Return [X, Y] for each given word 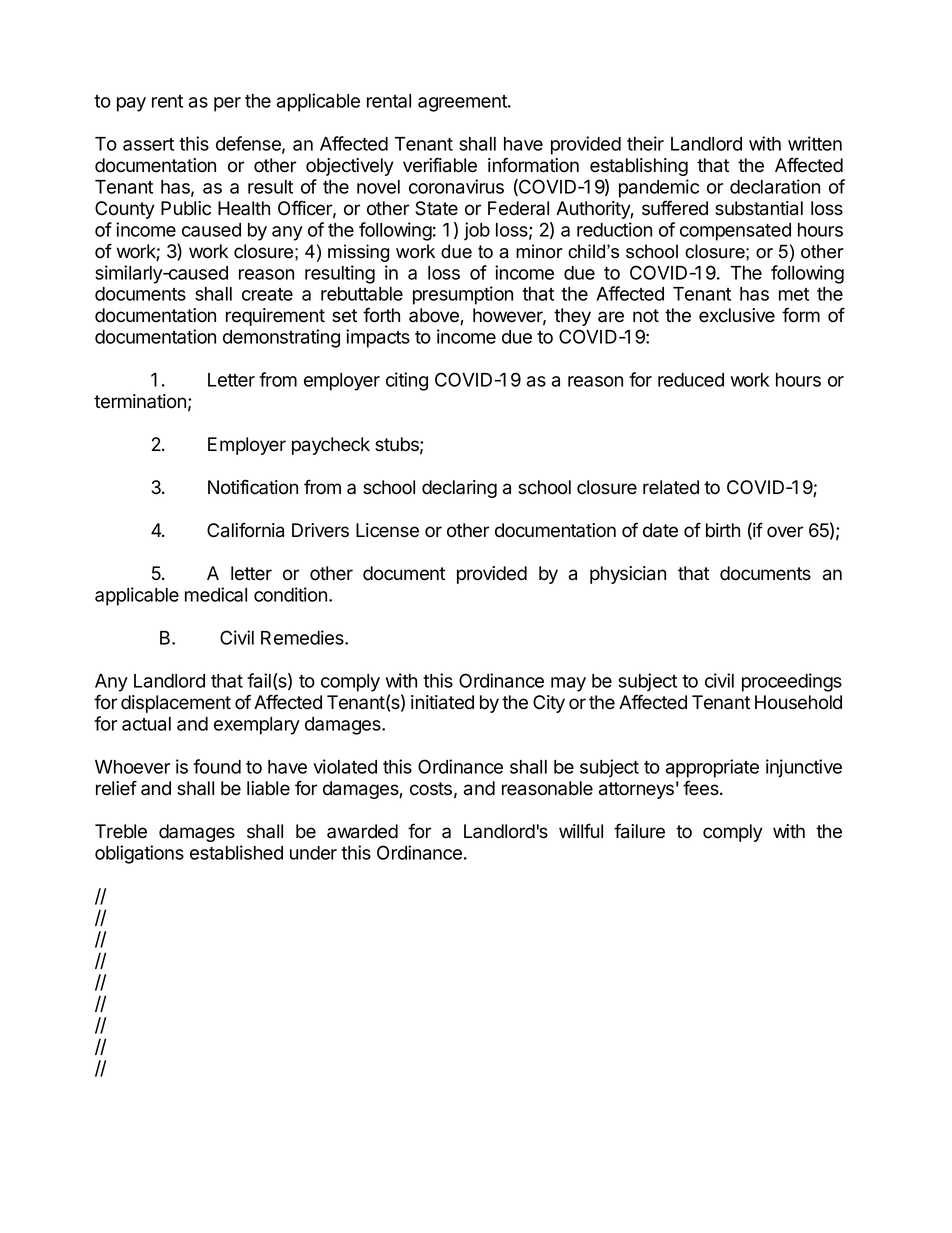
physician [628, 575]
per [227, 104]
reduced [691, 380]
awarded [362, 831]
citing [407, 381]
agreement [463, 103]
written [815, 143]
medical [216, 594]
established [236, 852]
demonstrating [281, 338]
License [387, 530]
